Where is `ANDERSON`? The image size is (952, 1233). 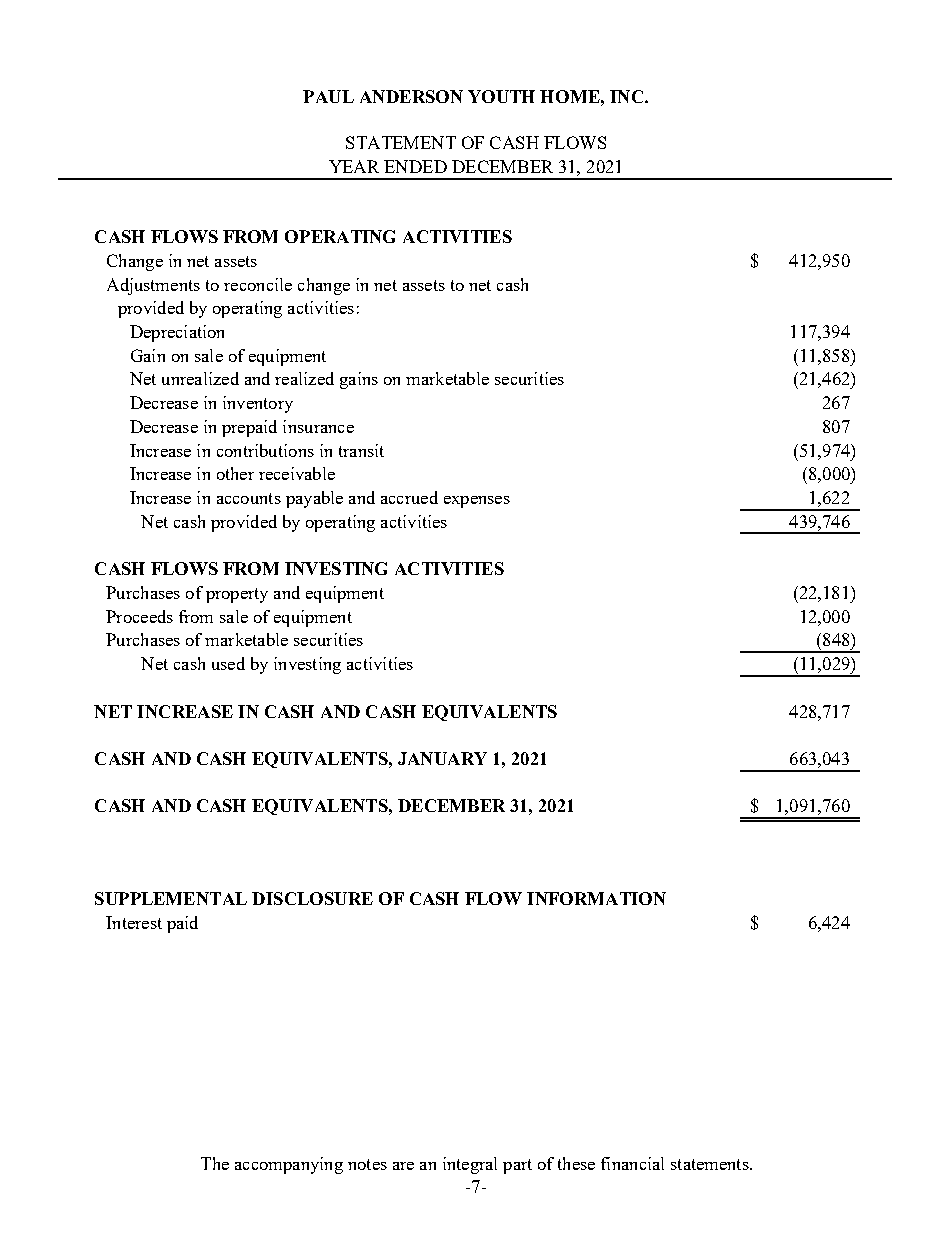 ANDERSON is located at coordinates (411, 96).
